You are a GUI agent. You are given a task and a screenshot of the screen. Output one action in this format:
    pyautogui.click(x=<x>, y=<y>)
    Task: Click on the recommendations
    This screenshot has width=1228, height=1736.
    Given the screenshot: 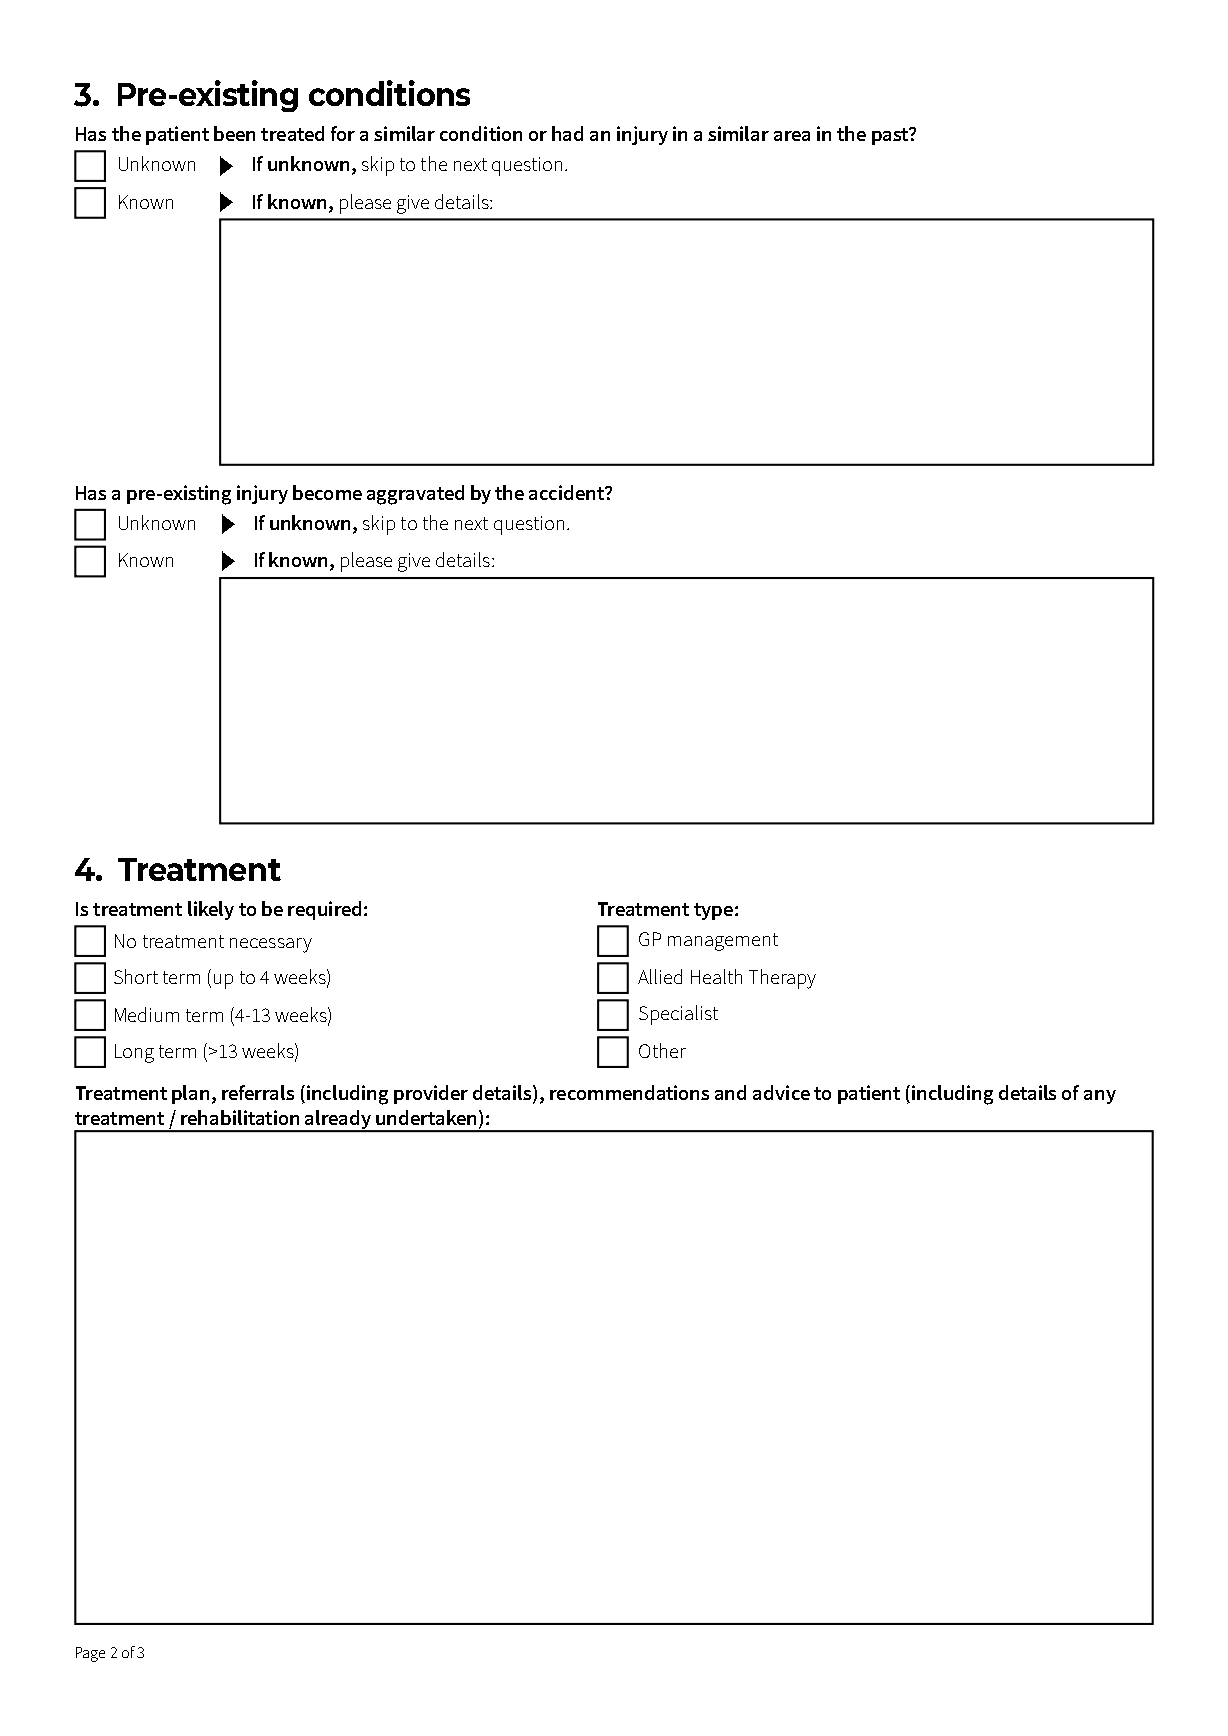 What is the action you would take?
    pyautogui.click(x=629, y=1092)
